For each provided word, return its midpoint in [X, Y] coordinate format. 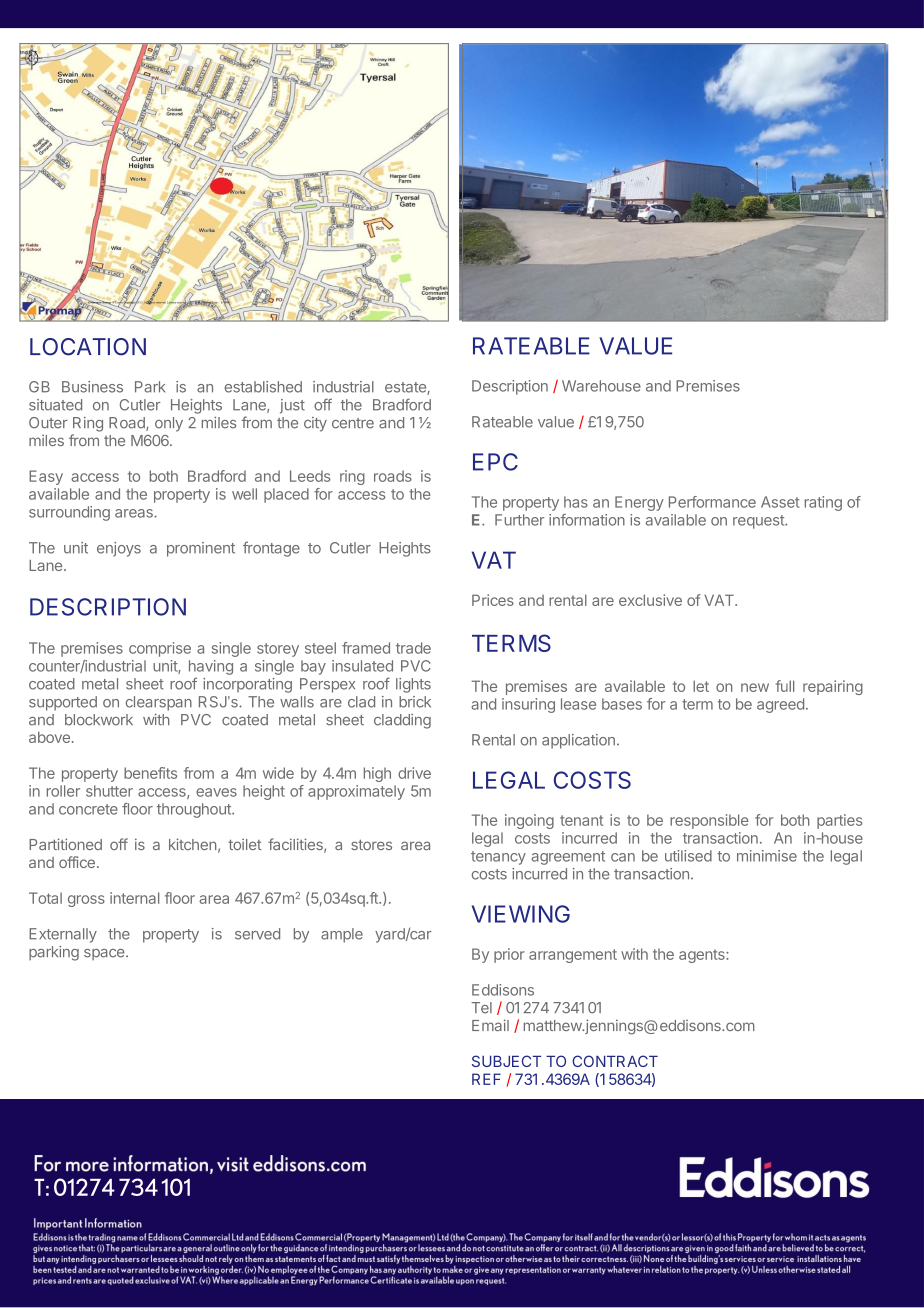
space [105, 954]
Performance [712, 502]
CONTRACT [615, 1061]
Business [92, 387]
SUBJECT [506, 1061]
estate [406, 388]
